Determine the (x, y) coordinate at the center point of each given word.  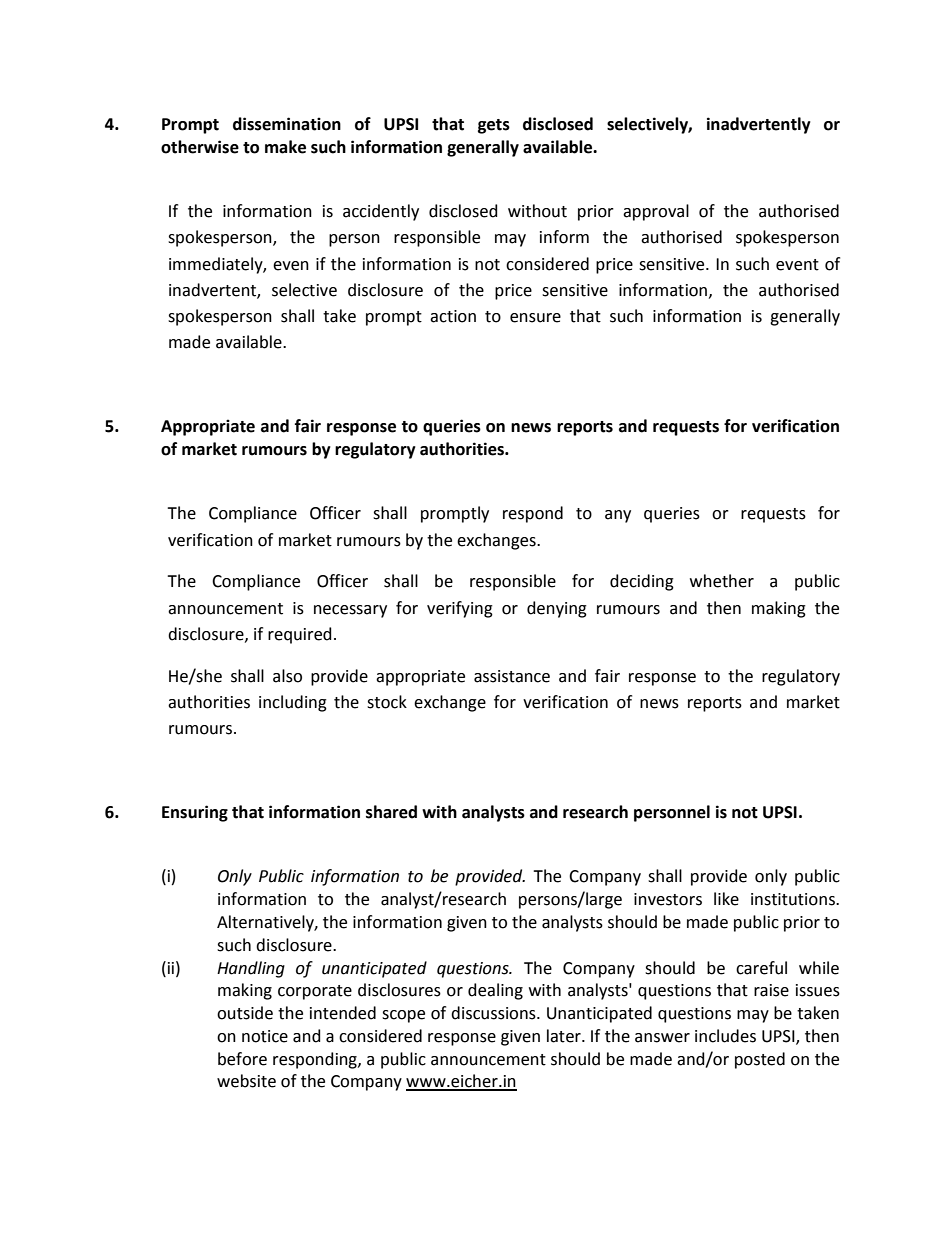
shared (391, 812)
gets (494, 126)
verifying (460, 609)
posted (760, 1060)
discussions (494, 1013)
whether (722, 581)
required (300, 635)
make (285, 147)
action (453, 316)
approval (656, 212)
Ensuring (195, 813)
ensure (535, 318)
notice (265, 1036)
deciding (642, 582)
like (726, 899)
